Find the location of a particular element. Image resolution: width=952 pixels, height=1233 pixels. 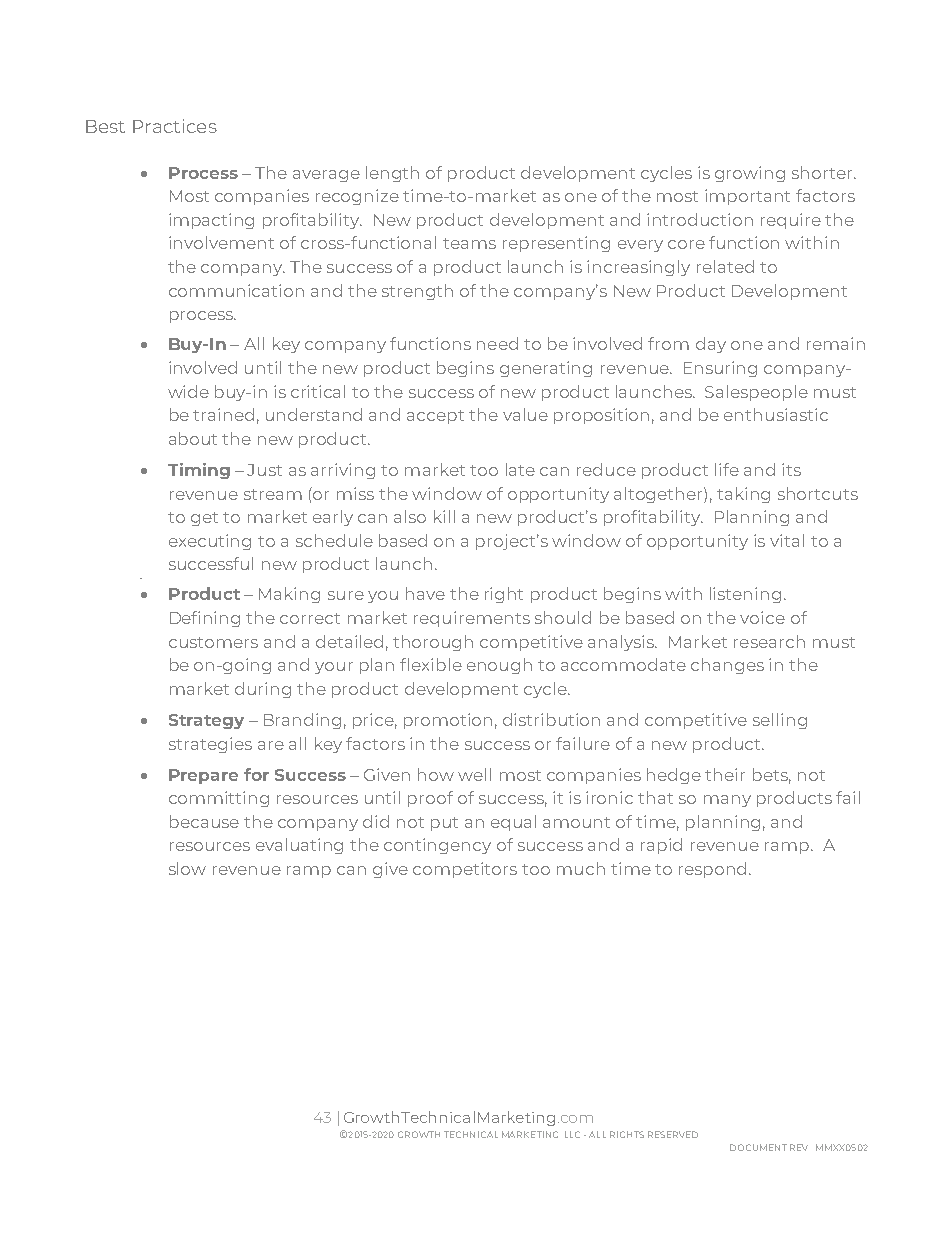

vital is located at coordinates (787, 540).
